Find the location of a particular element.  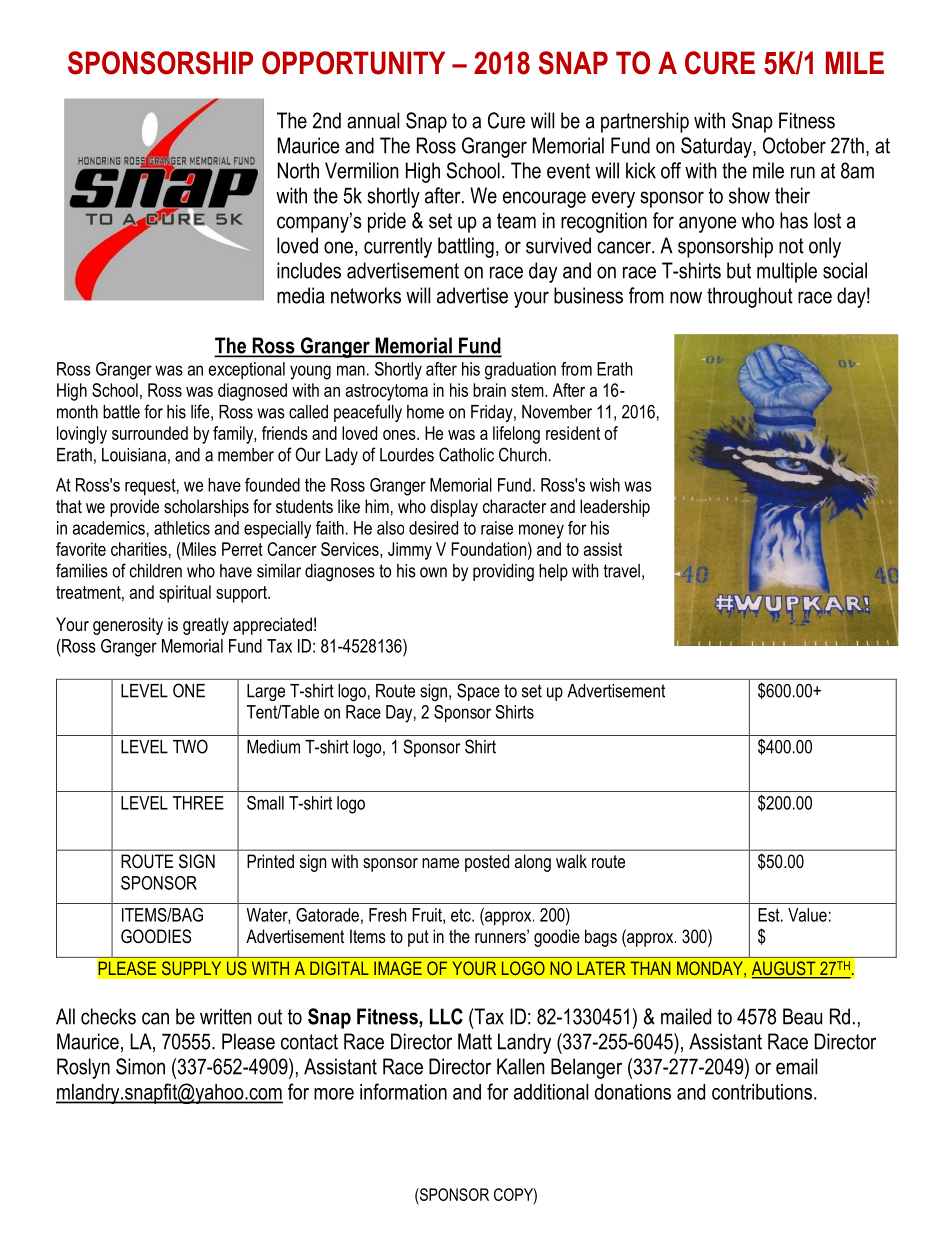

name is located at coordinates (440, 863).
